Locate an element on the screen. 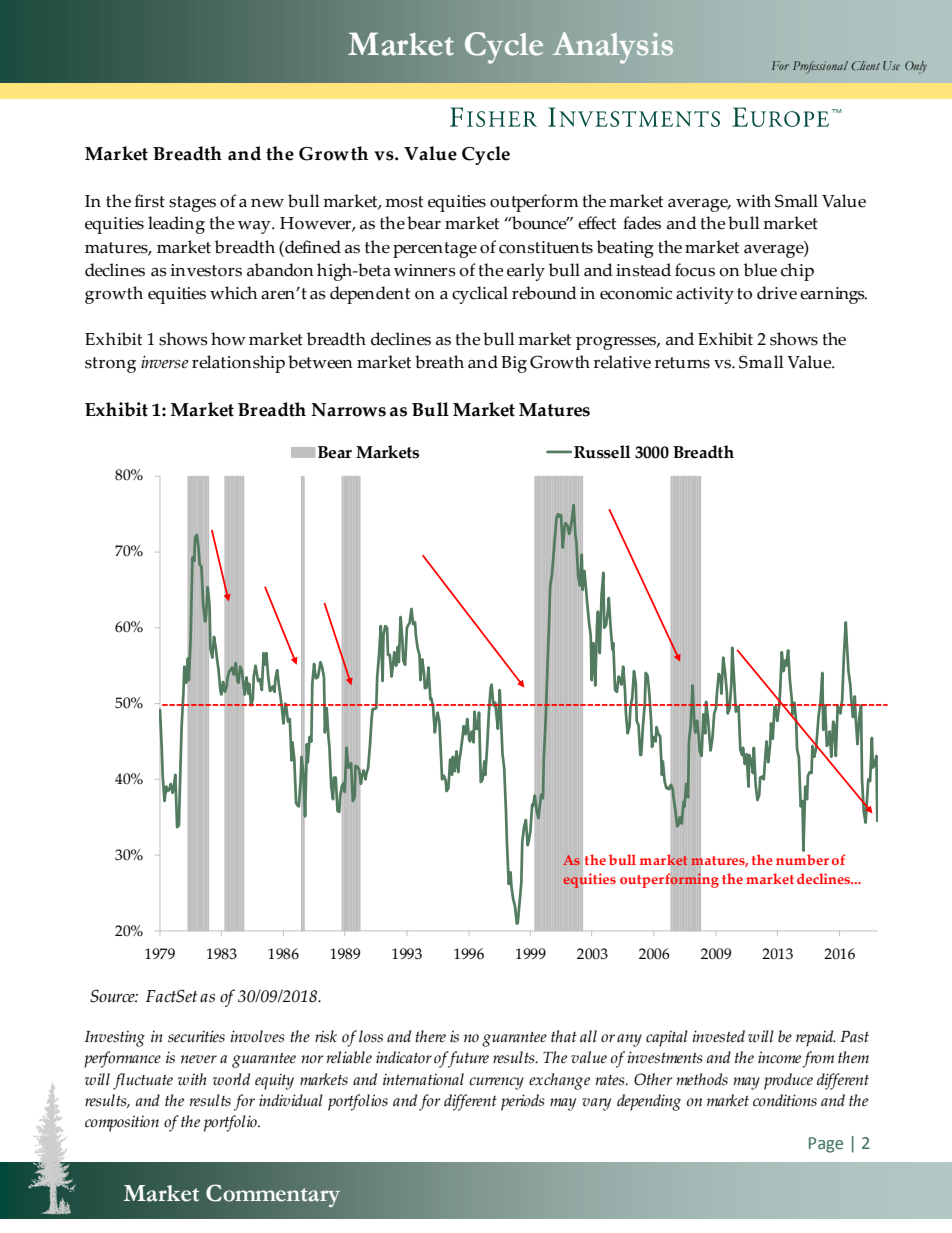  repaid is located at coordinates (816, 1038).
